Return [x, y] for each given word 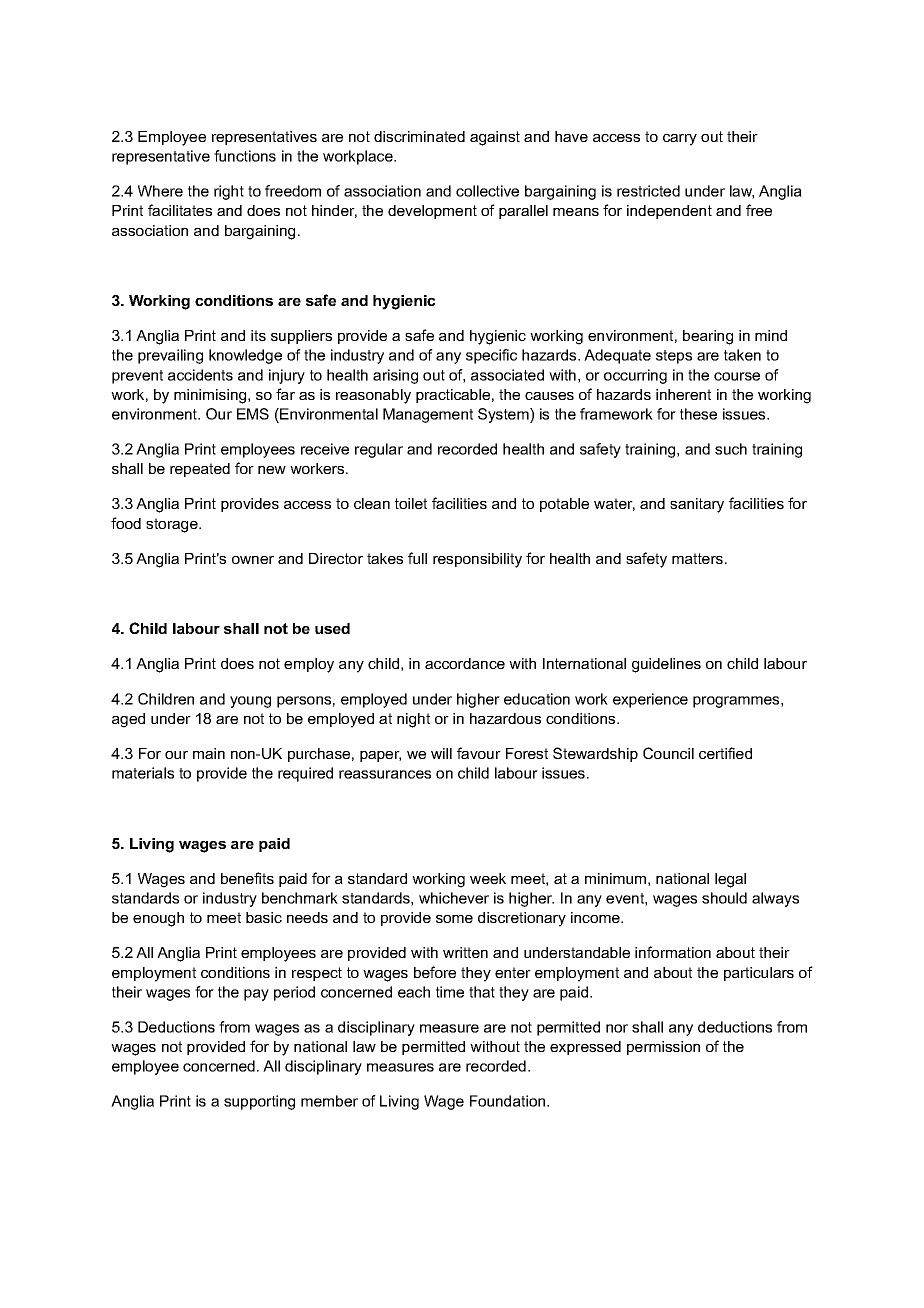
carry [680, 140]
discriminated [419, 136]
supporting [259, 1102]
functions [245, 156]
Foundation [509, 1101]
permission [663, 1048]
